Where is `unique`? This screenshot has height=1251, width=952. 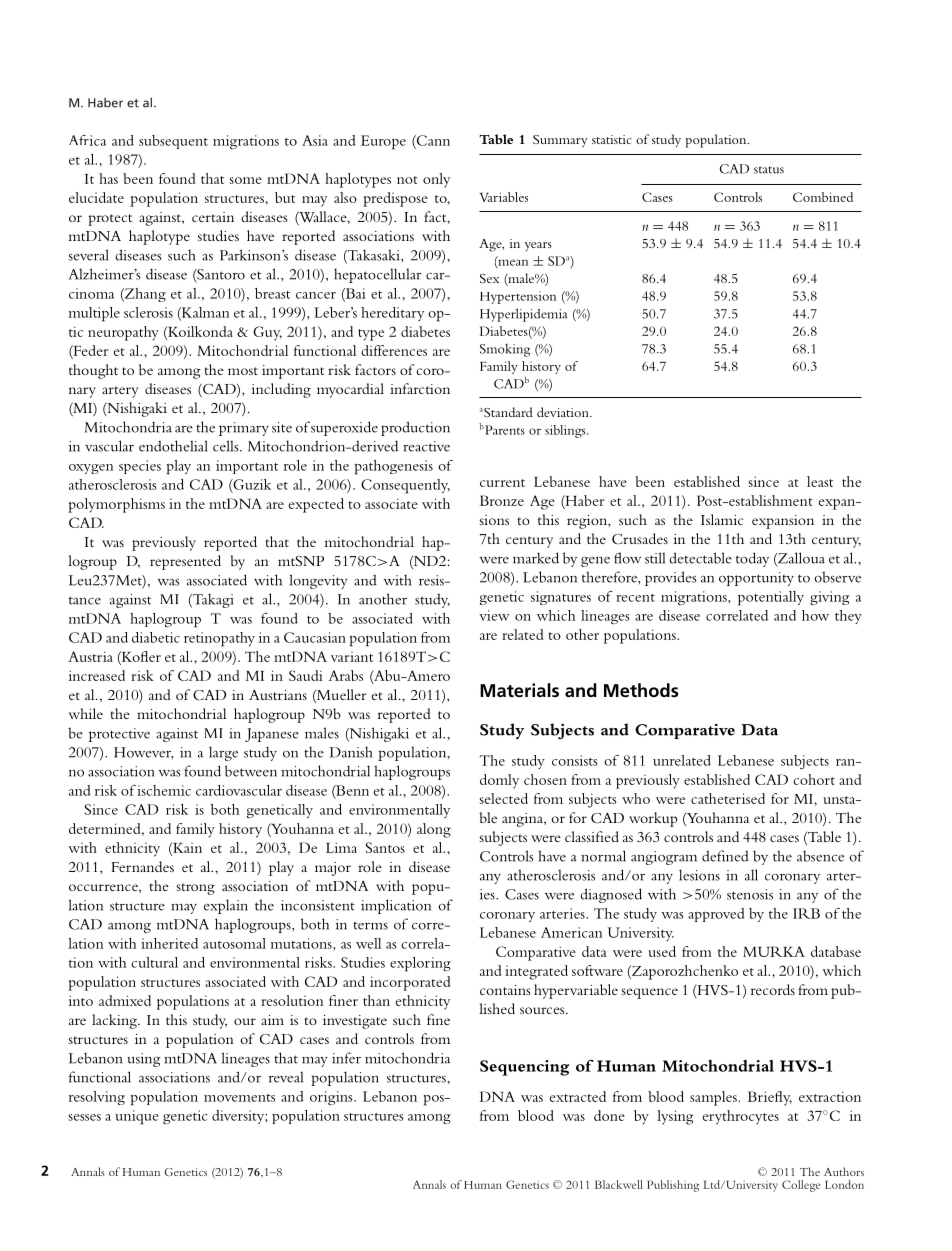 unique is located at coordinates (137, 1117).
